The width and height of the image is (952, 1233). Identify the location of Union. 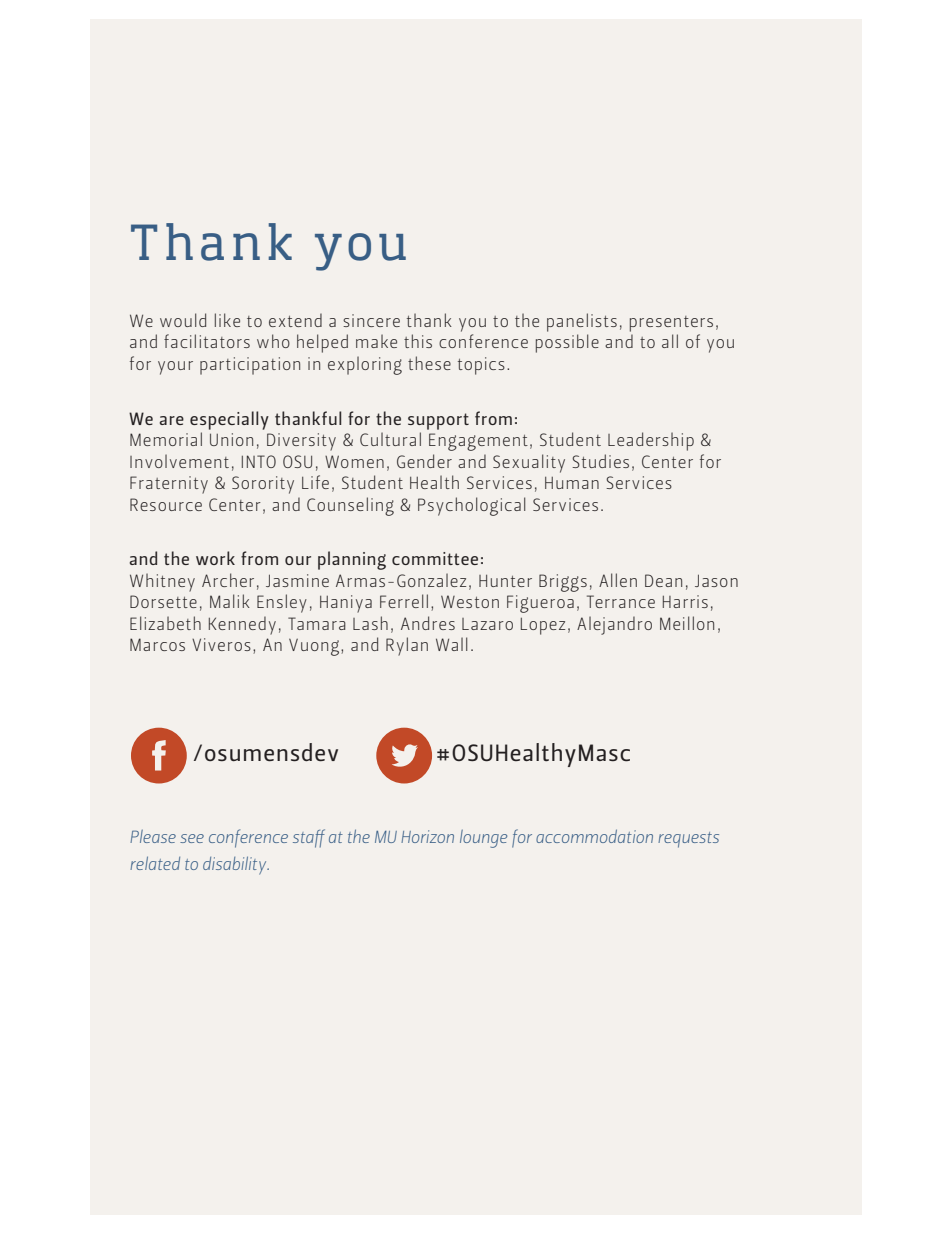
(231, 439).
